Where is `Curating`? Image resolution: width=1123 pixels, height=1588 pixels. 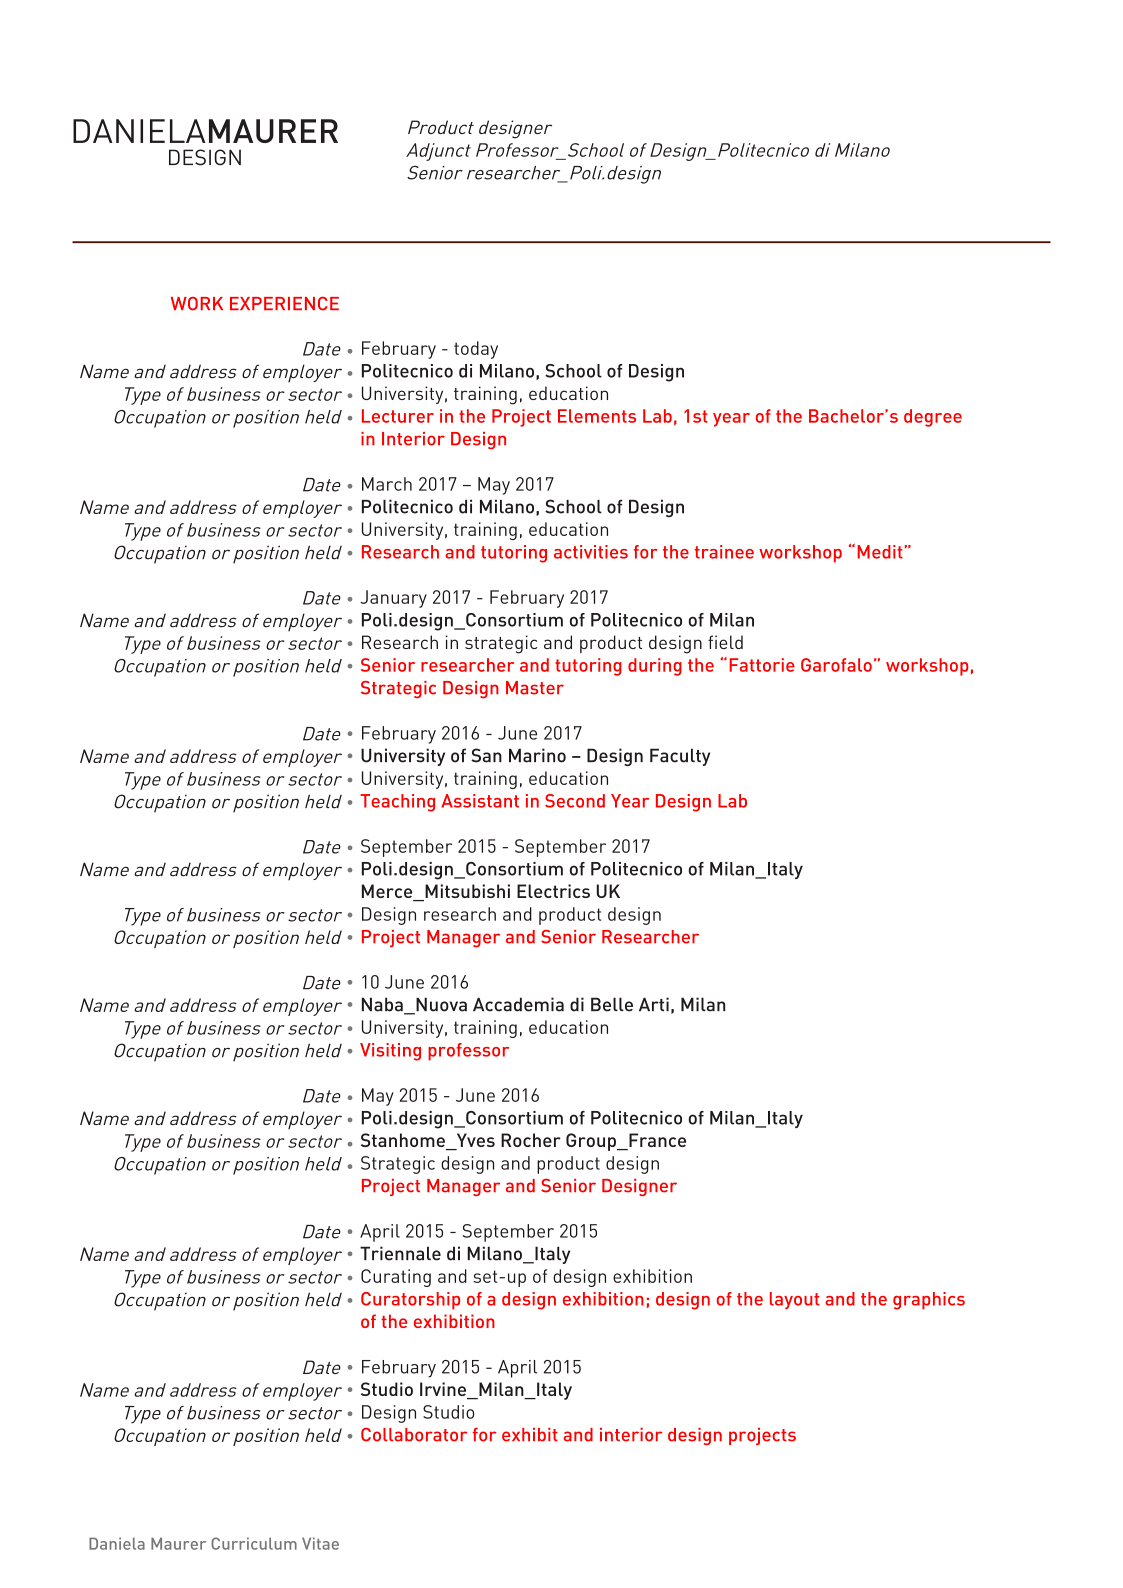
Curating is located at coordinates (396, 1278).
